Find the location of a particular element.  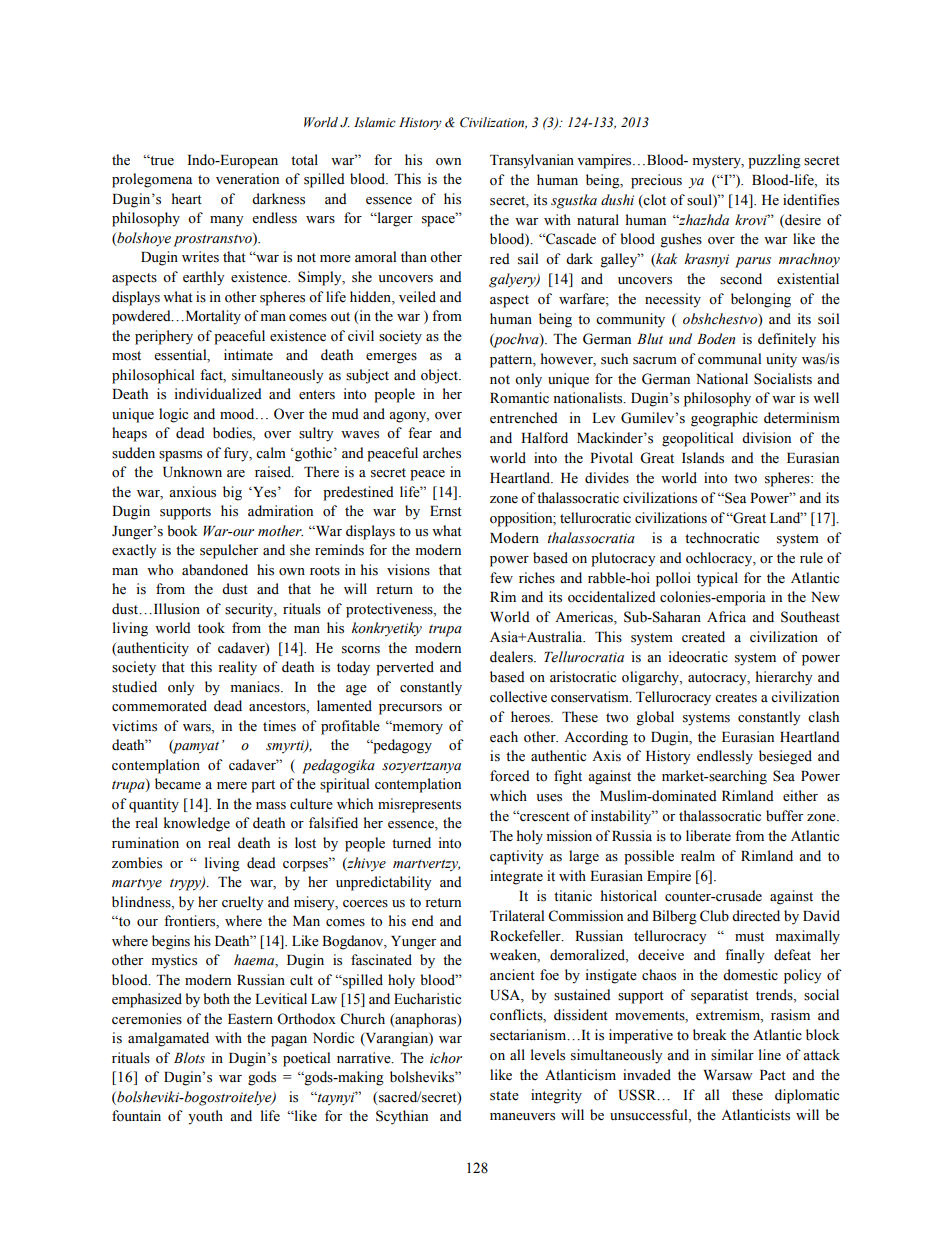

Pact is located at coordinates (773, 1075).
